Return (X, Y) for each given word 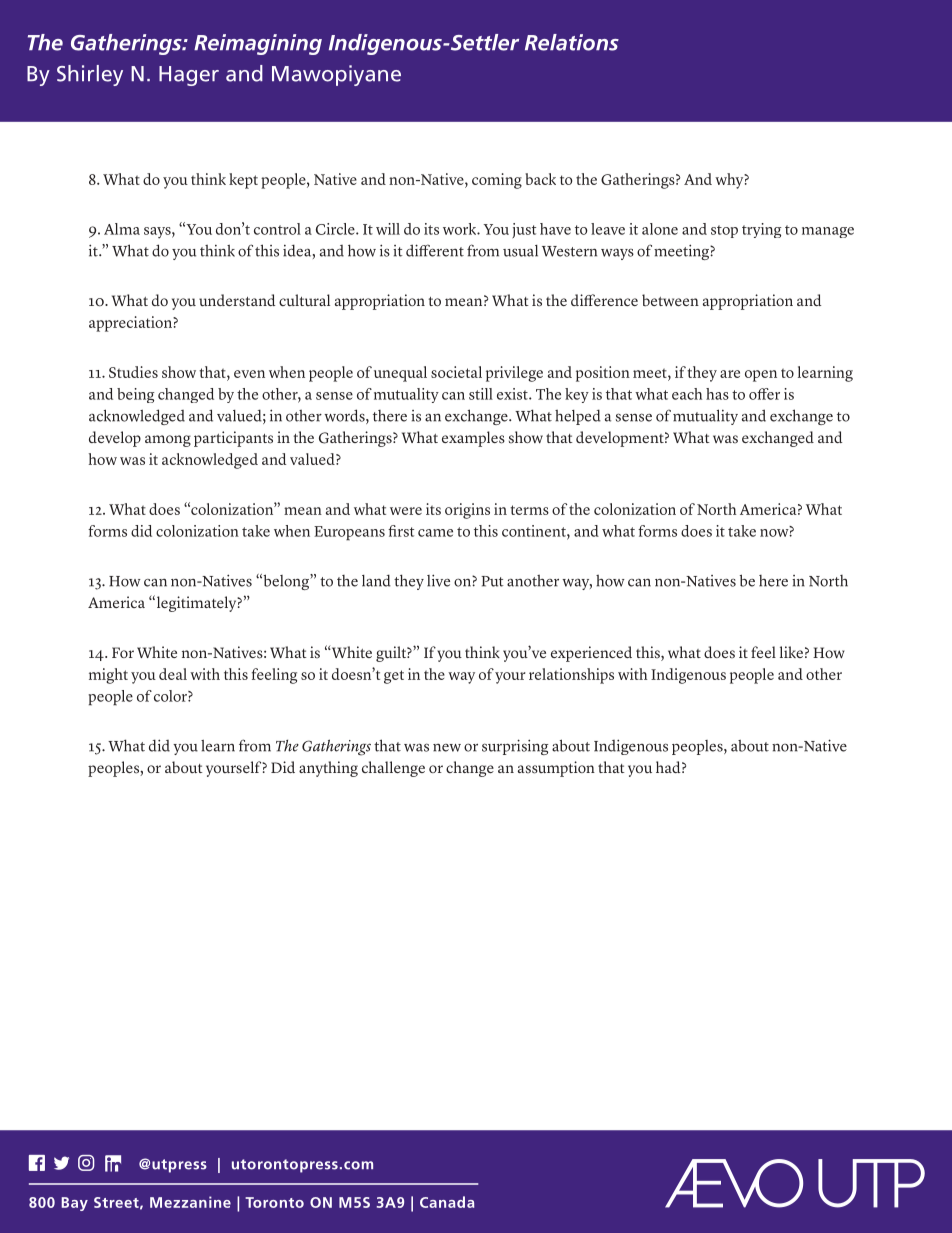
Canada (447, 1202)
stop (724, 231)
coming (497, 181)
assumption (556, 769)
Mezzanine (190, 1202)
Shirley (90, 75)
